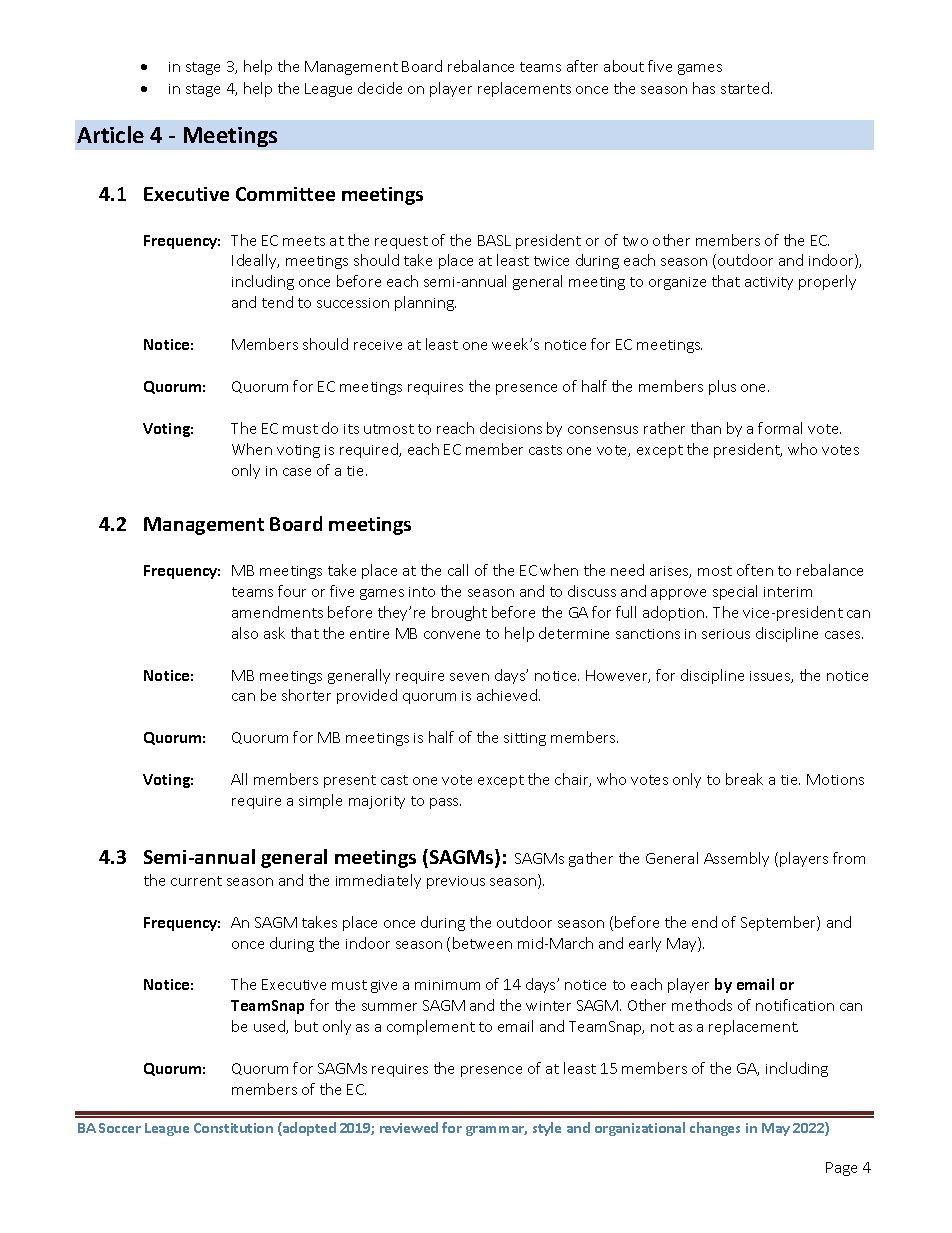  I want to click on Constitution, so click(233, 1128).
